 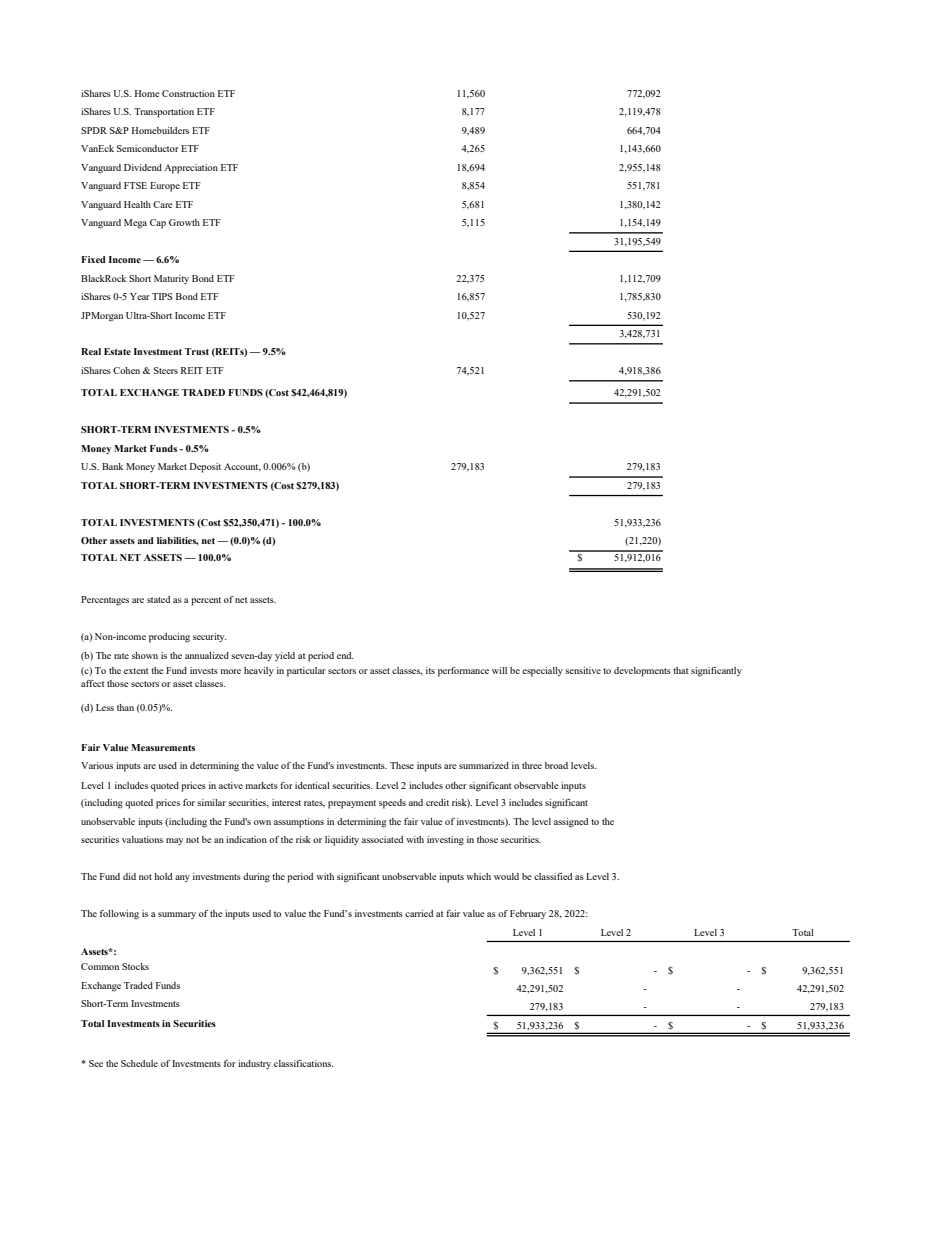 What do you see at coordinates (197, 351) in the screenshot?
I see `Trust` at bounding box center [197, 351].
